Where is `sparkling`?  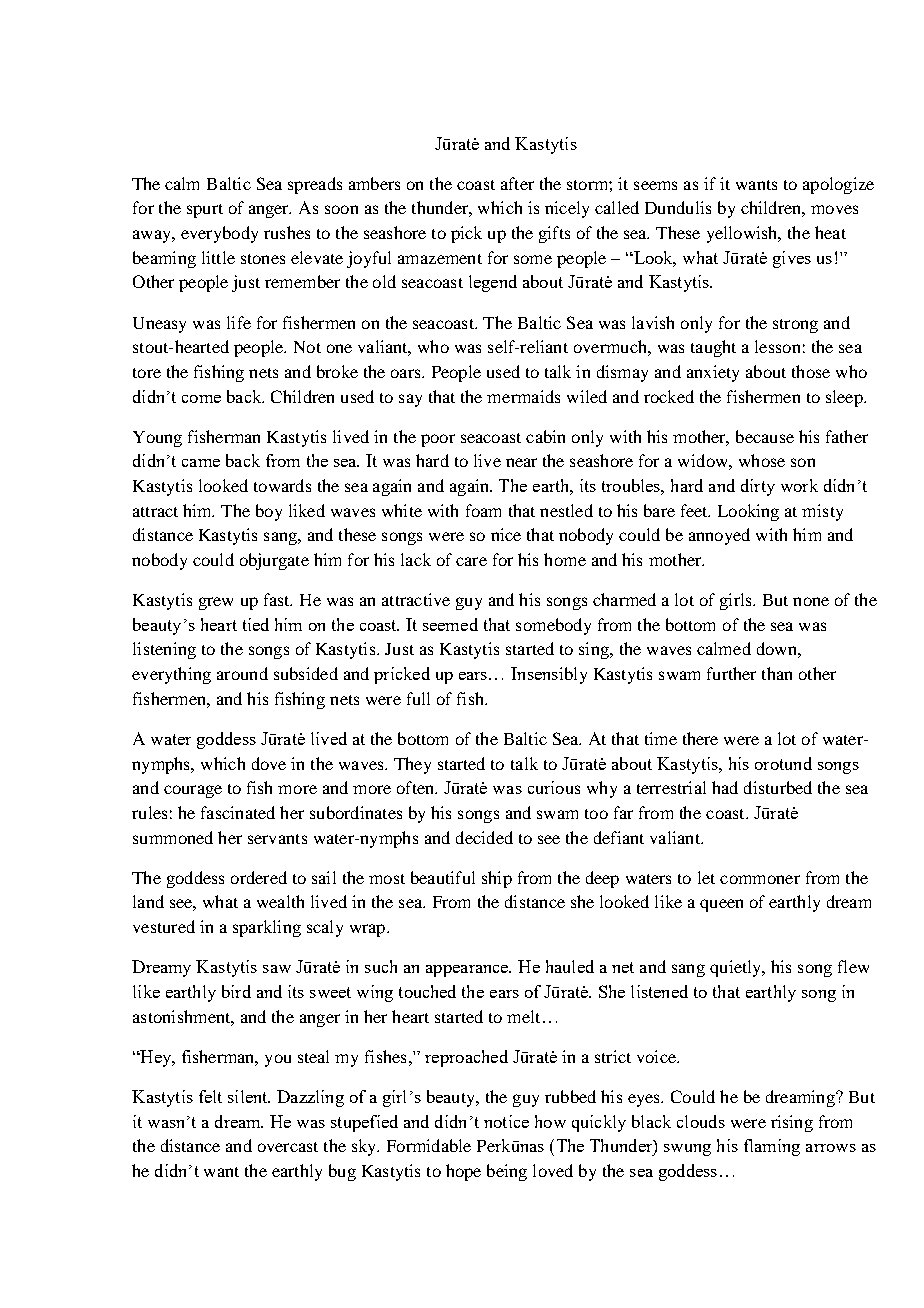 sparkling is located at coordinates (267, 928).
